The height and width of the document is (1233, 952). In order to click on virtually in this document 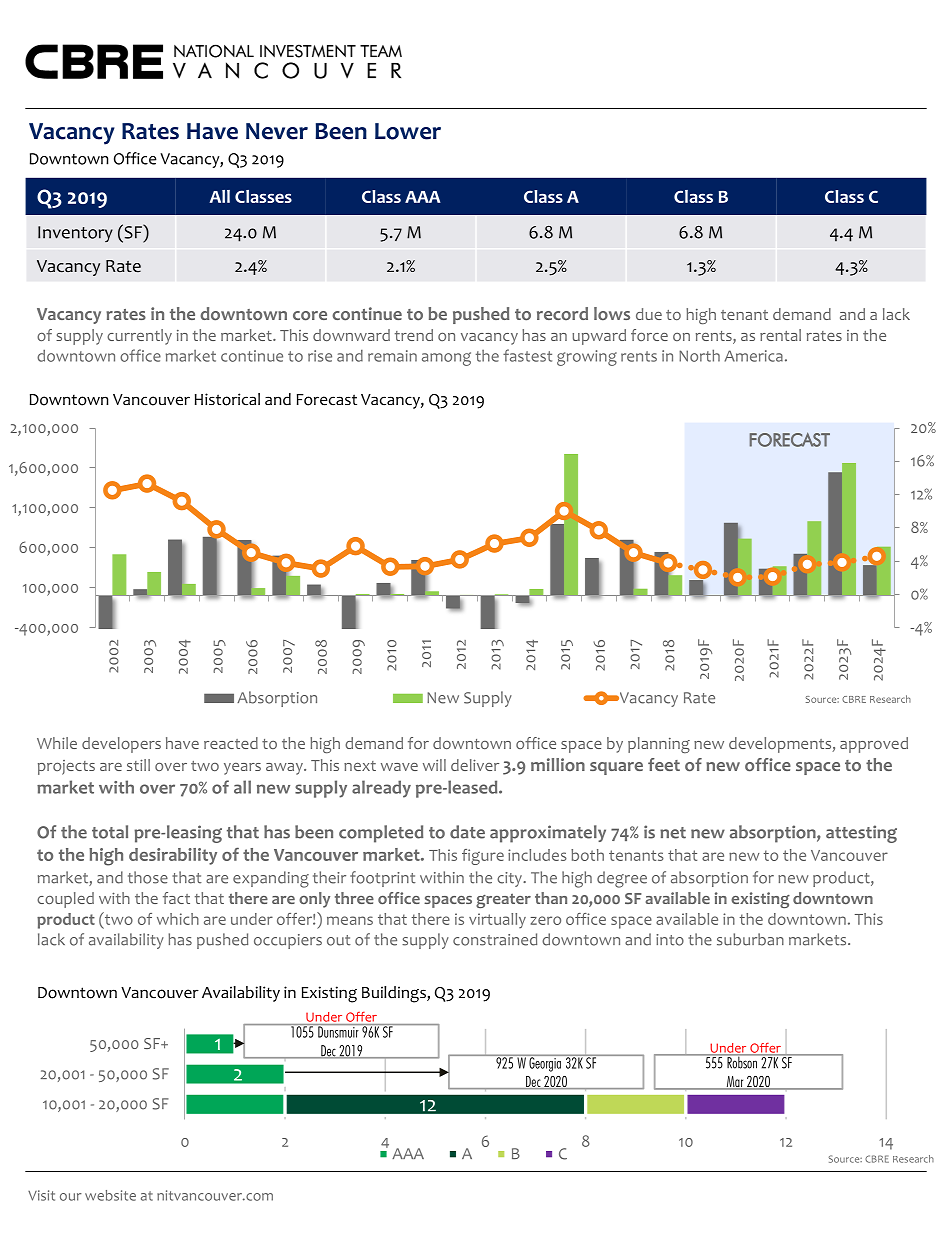, I will do `click(497, 920)`.
